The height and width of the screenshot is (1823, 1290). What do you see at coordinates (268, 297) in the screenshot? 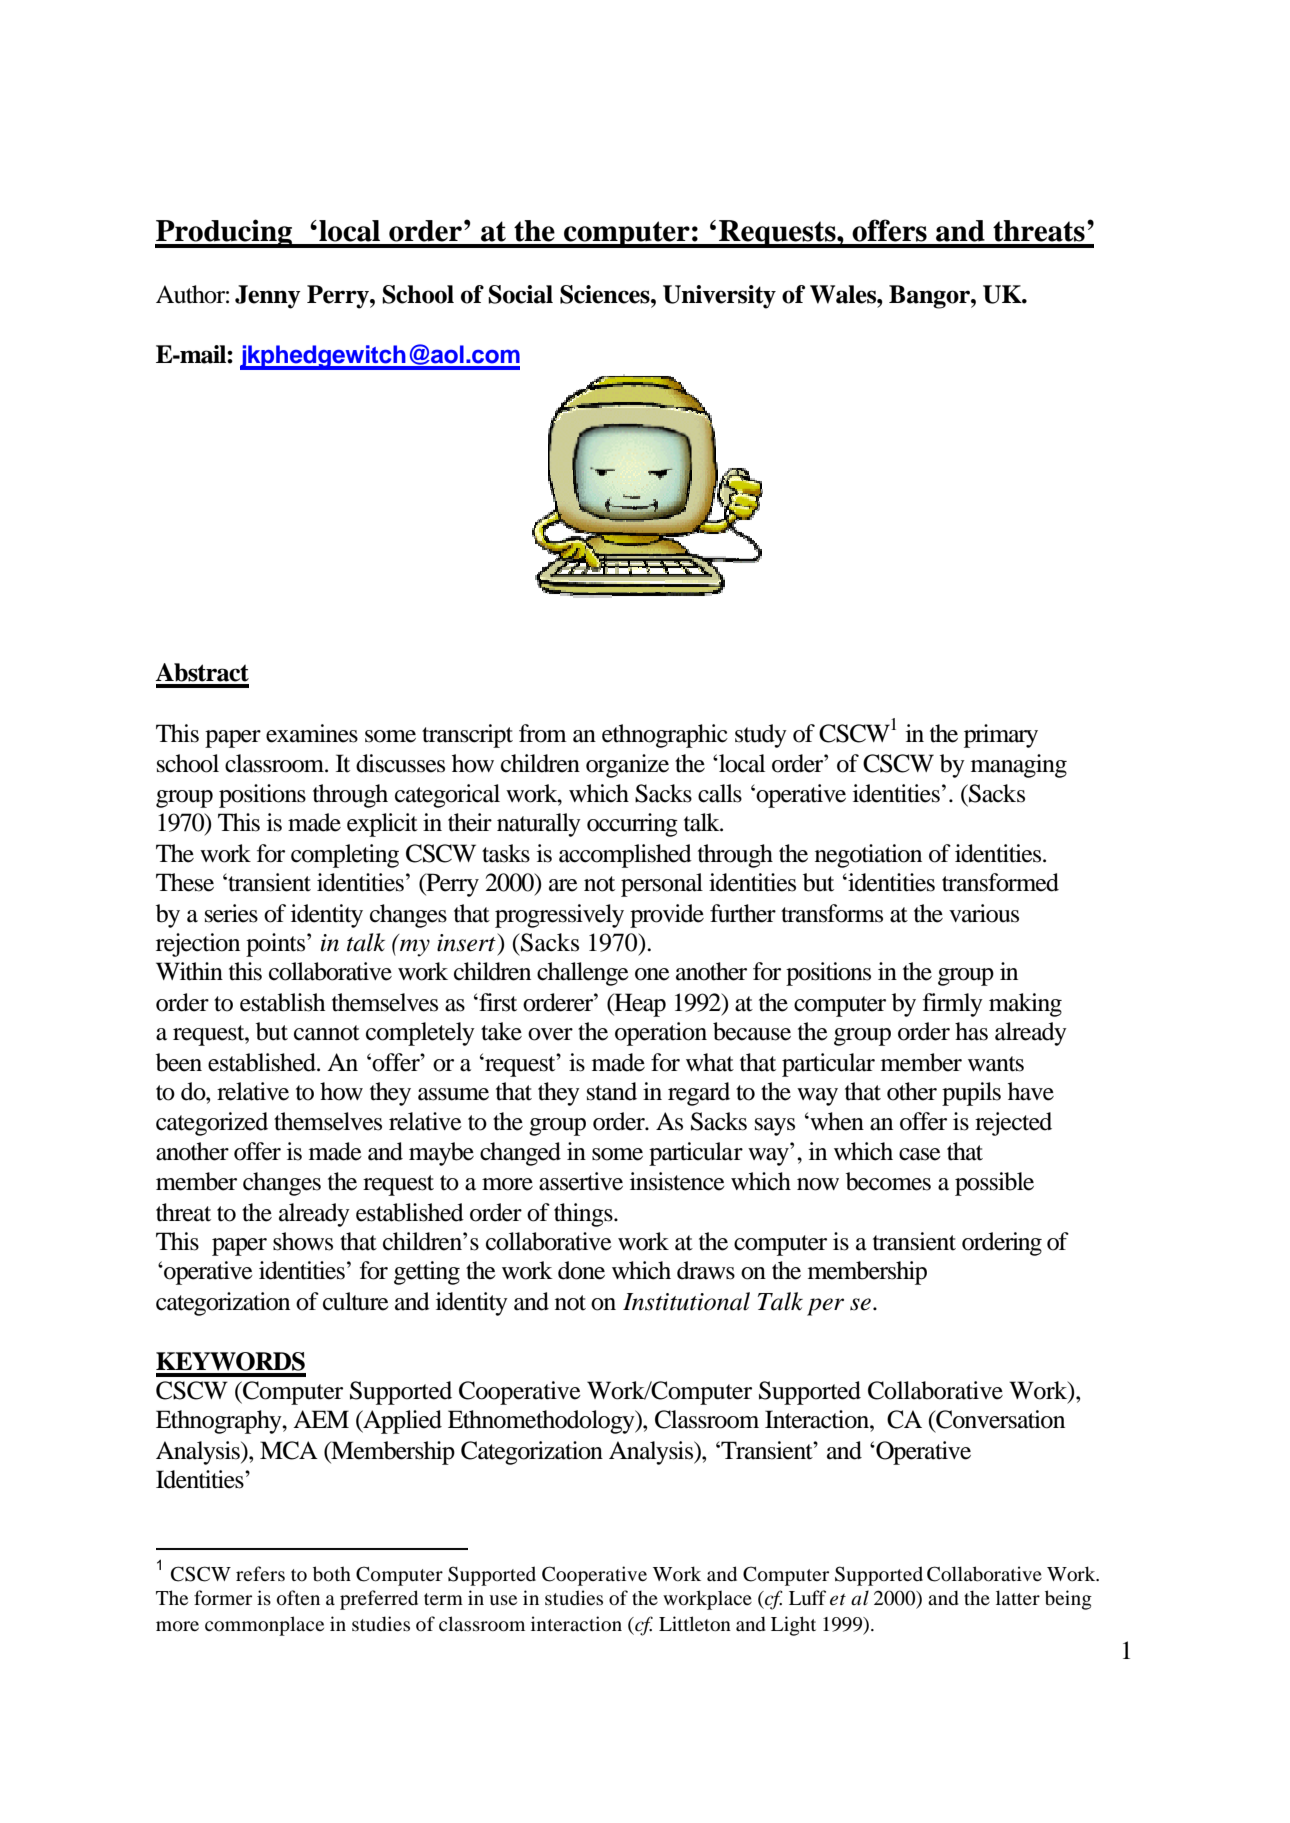
I see `Jenny` at bounding box center [268, 297].
